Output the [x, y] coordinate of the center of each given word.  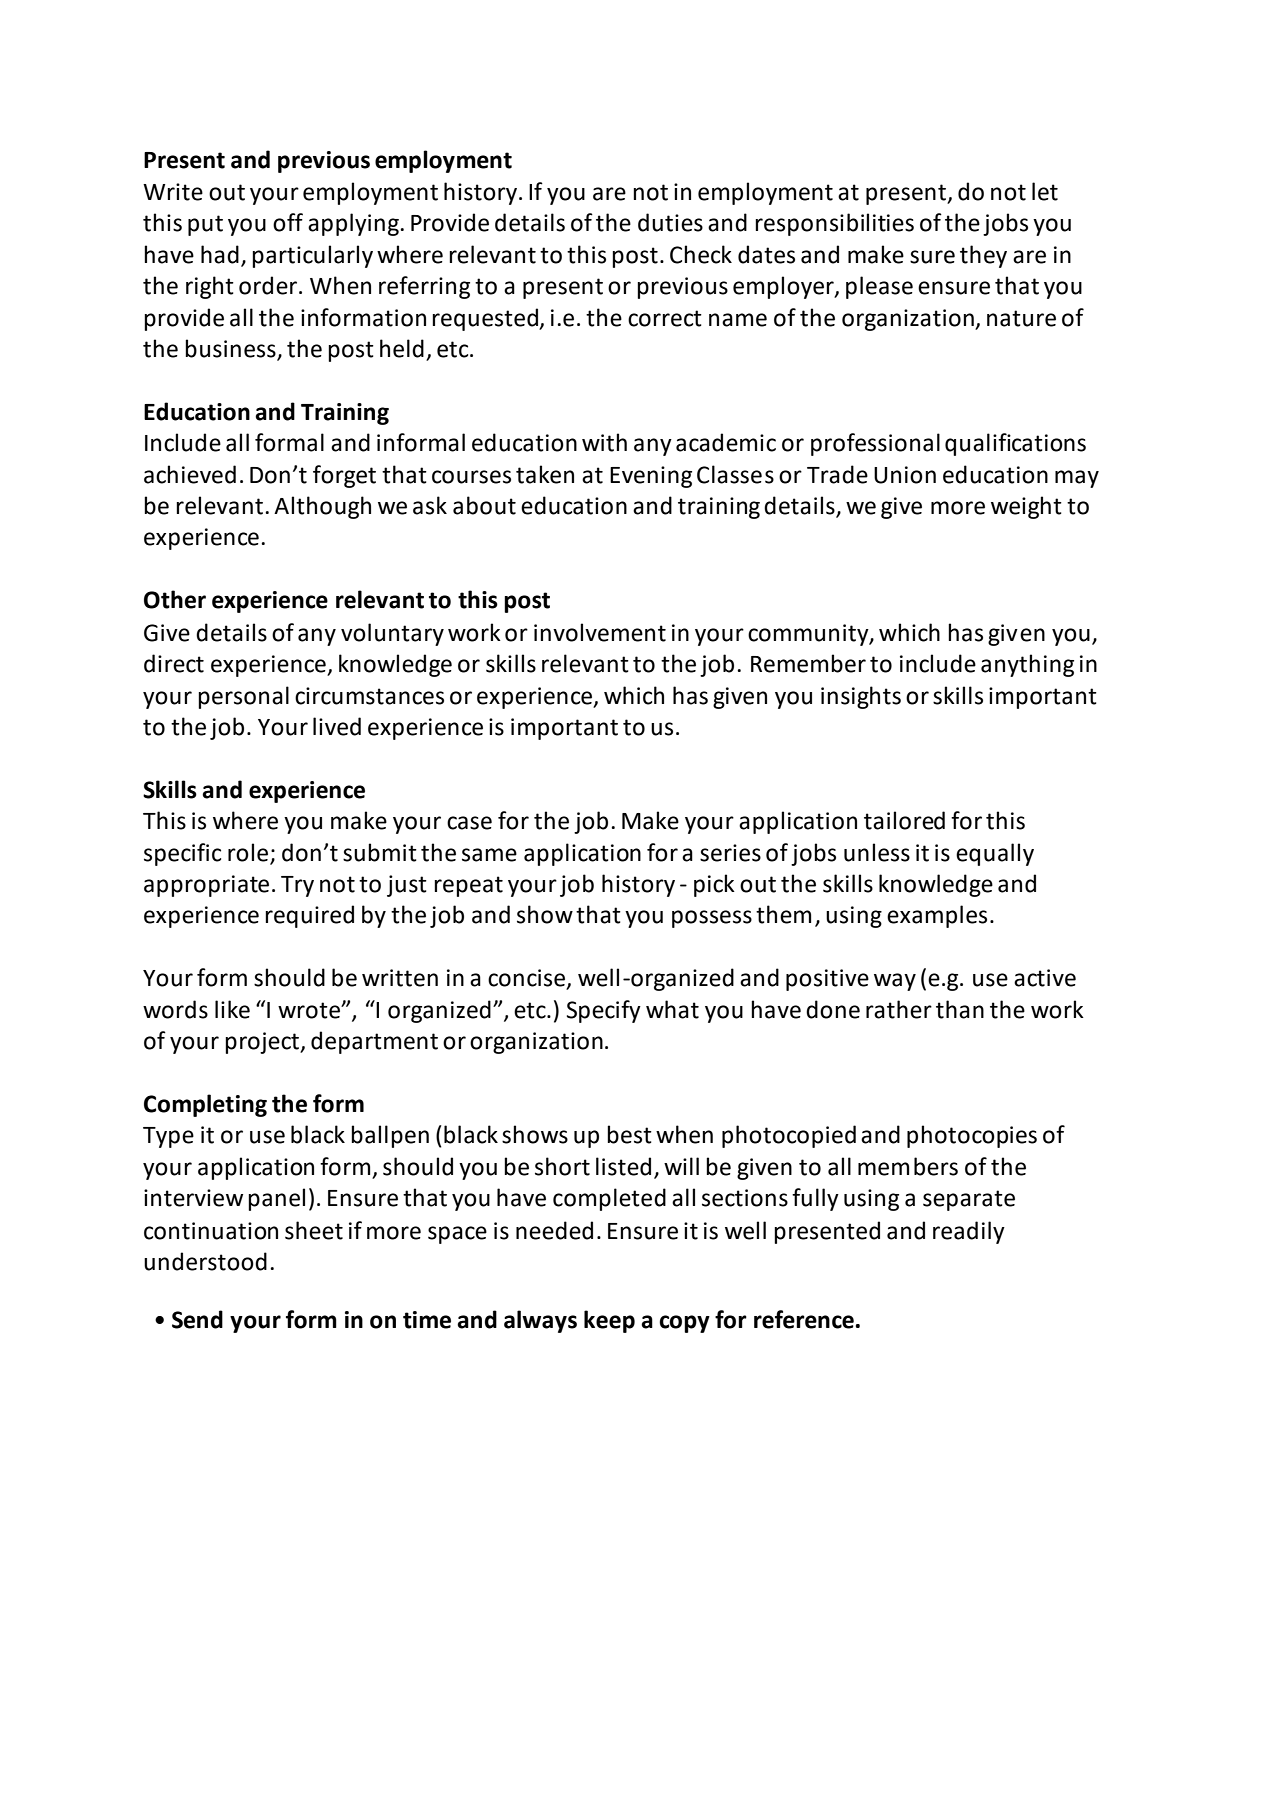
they [983, 256]
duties [670, 222]
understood [205, 1261]
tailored [904, 820]
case [469, 823]
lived [337, 726]
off [288, 222]
